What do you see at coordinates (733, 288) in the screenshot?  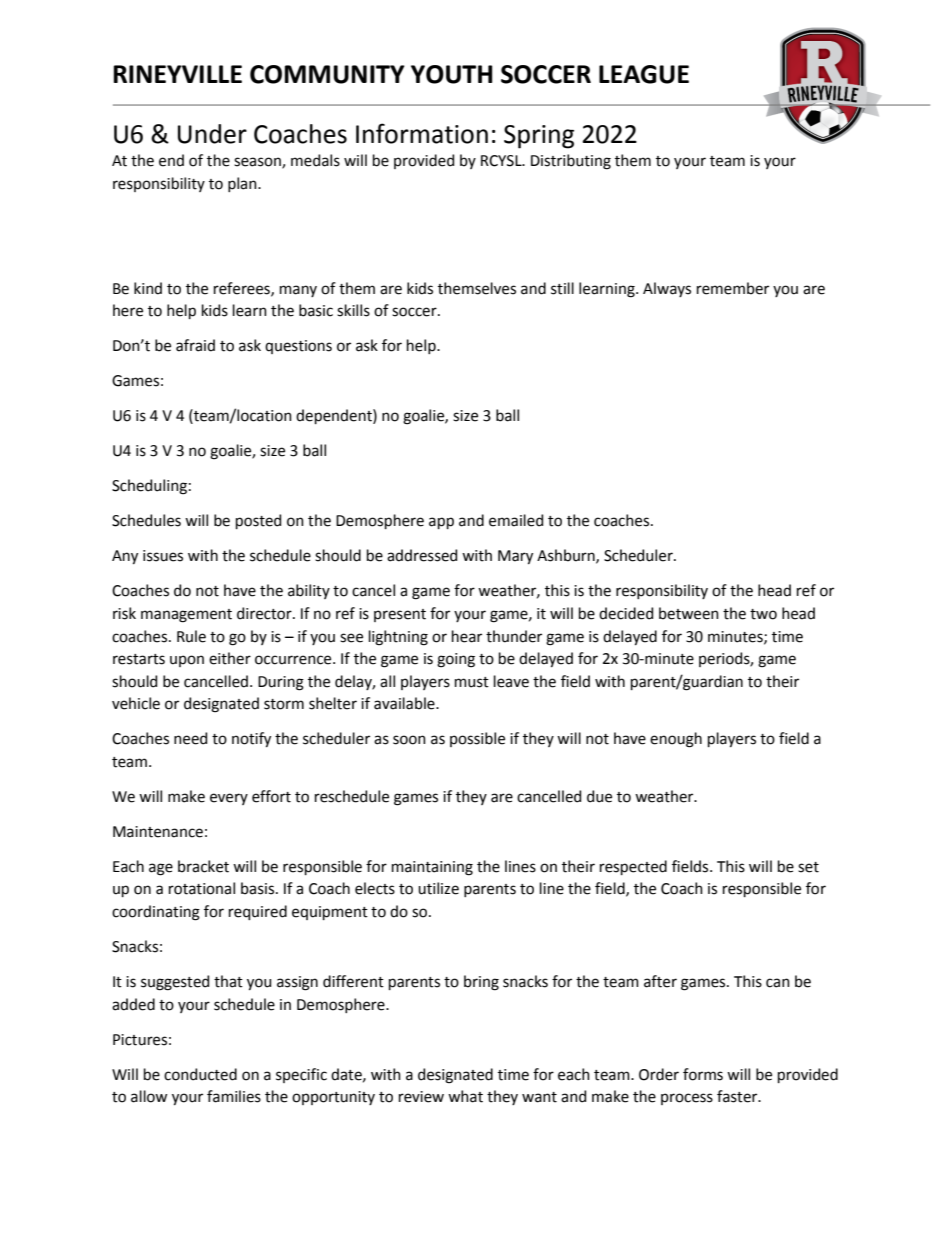 I see `remember` at bounding box center [733, 288].
